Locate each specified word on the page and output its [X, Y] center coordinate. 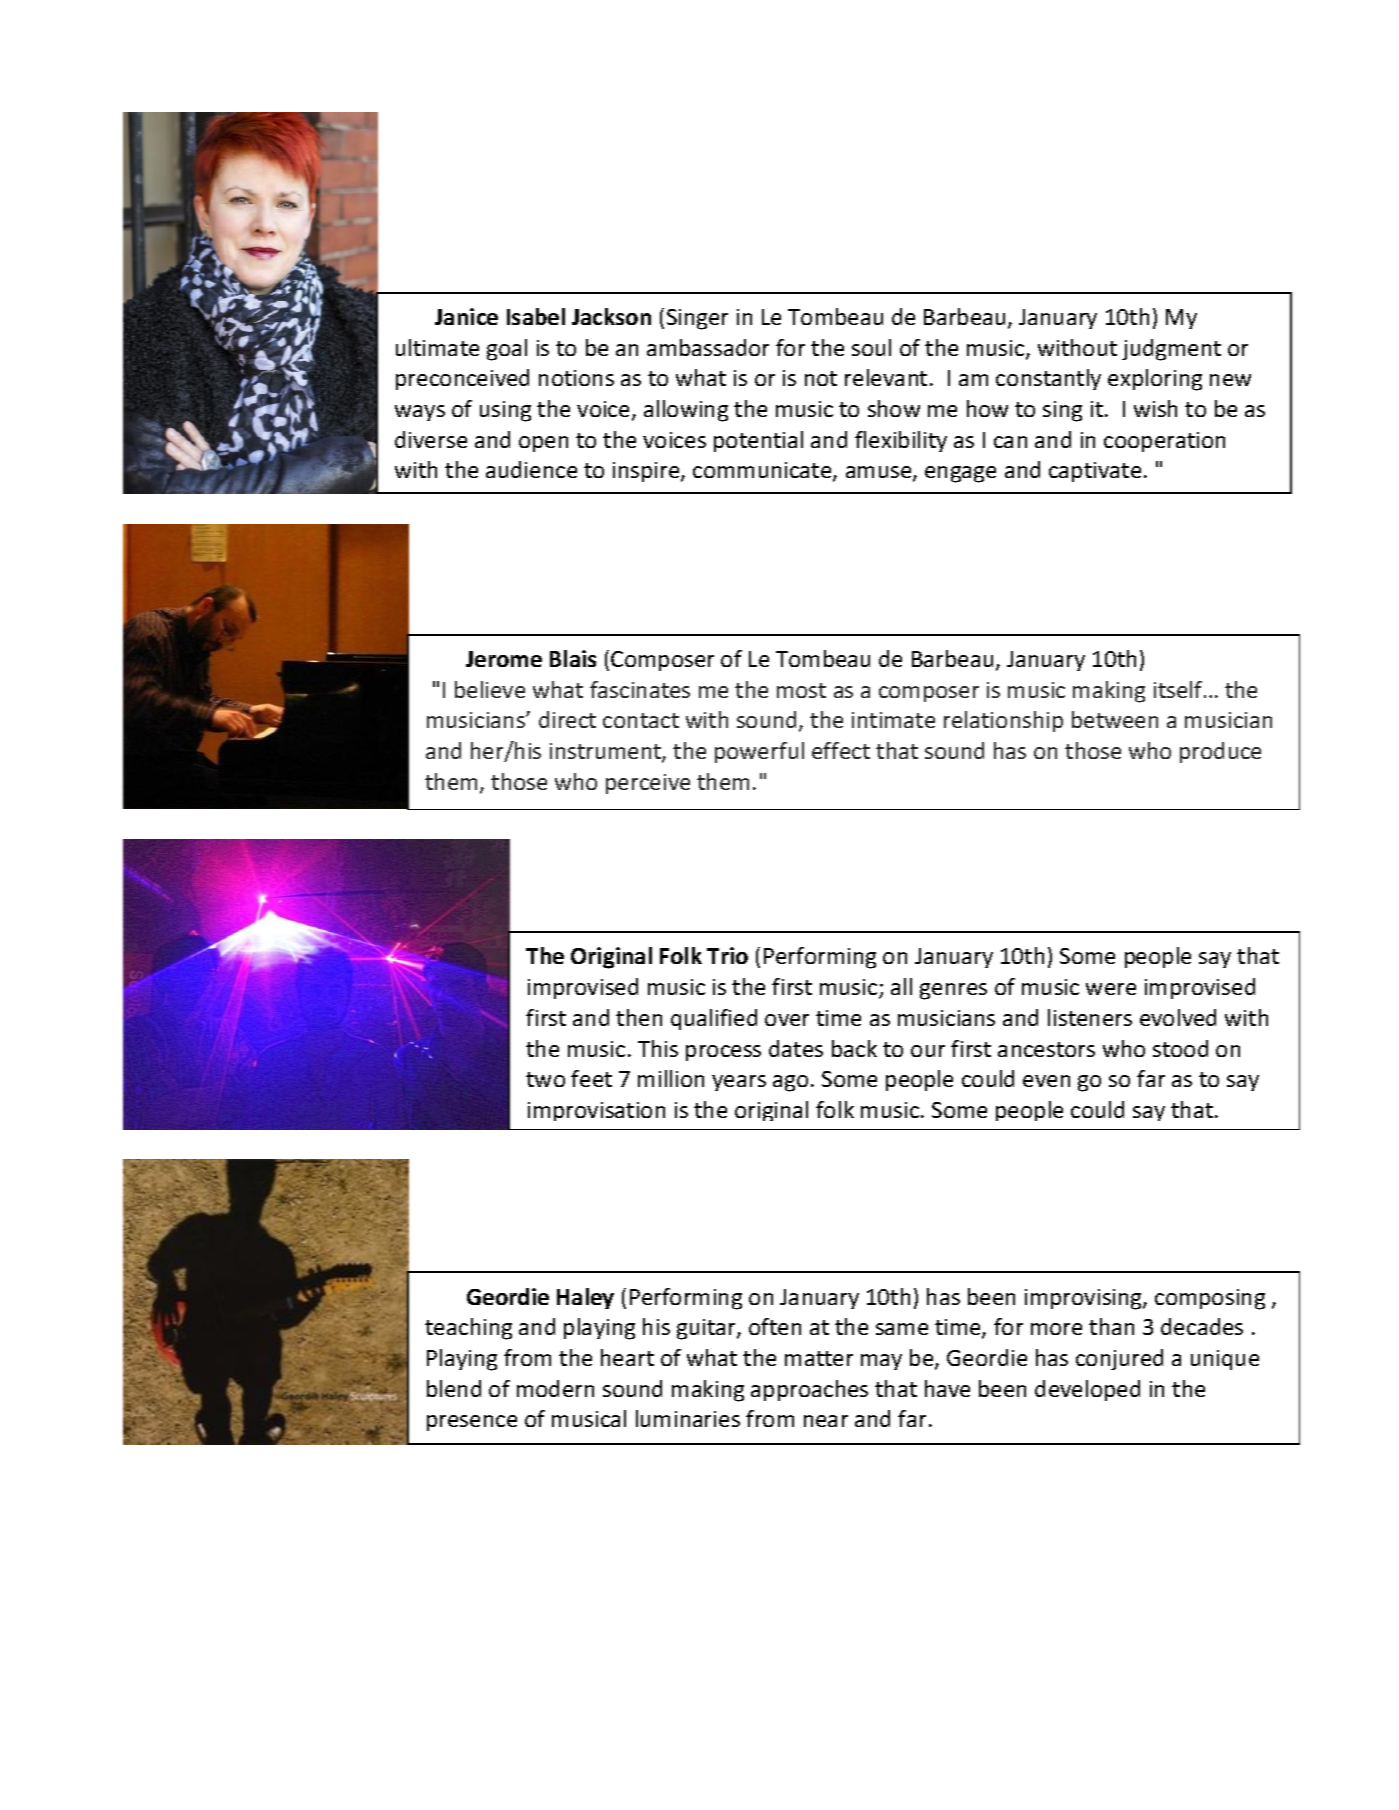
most [801, 690]
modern [555, 1388]
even [1046, 1081]
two [545, 1079]
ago [790, 1083]
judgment [1171, 350]
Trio [727, 955]
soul [871, 347]
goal [507, 350]
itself [1179, 689]
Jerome [504, 659]
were [1111, 989]
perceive [648, 784]
